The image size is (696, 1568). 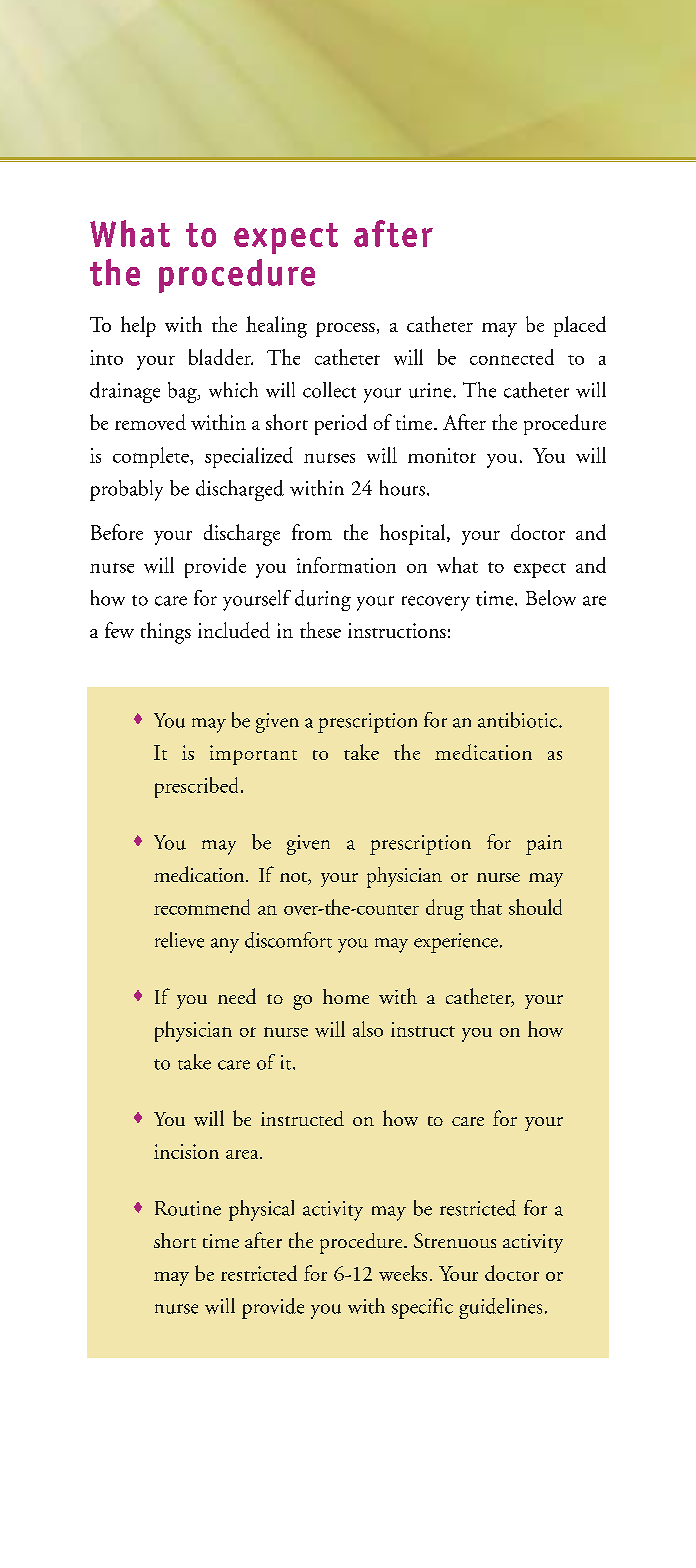 I want to click on Routine, so click(x=188, y=1208).
